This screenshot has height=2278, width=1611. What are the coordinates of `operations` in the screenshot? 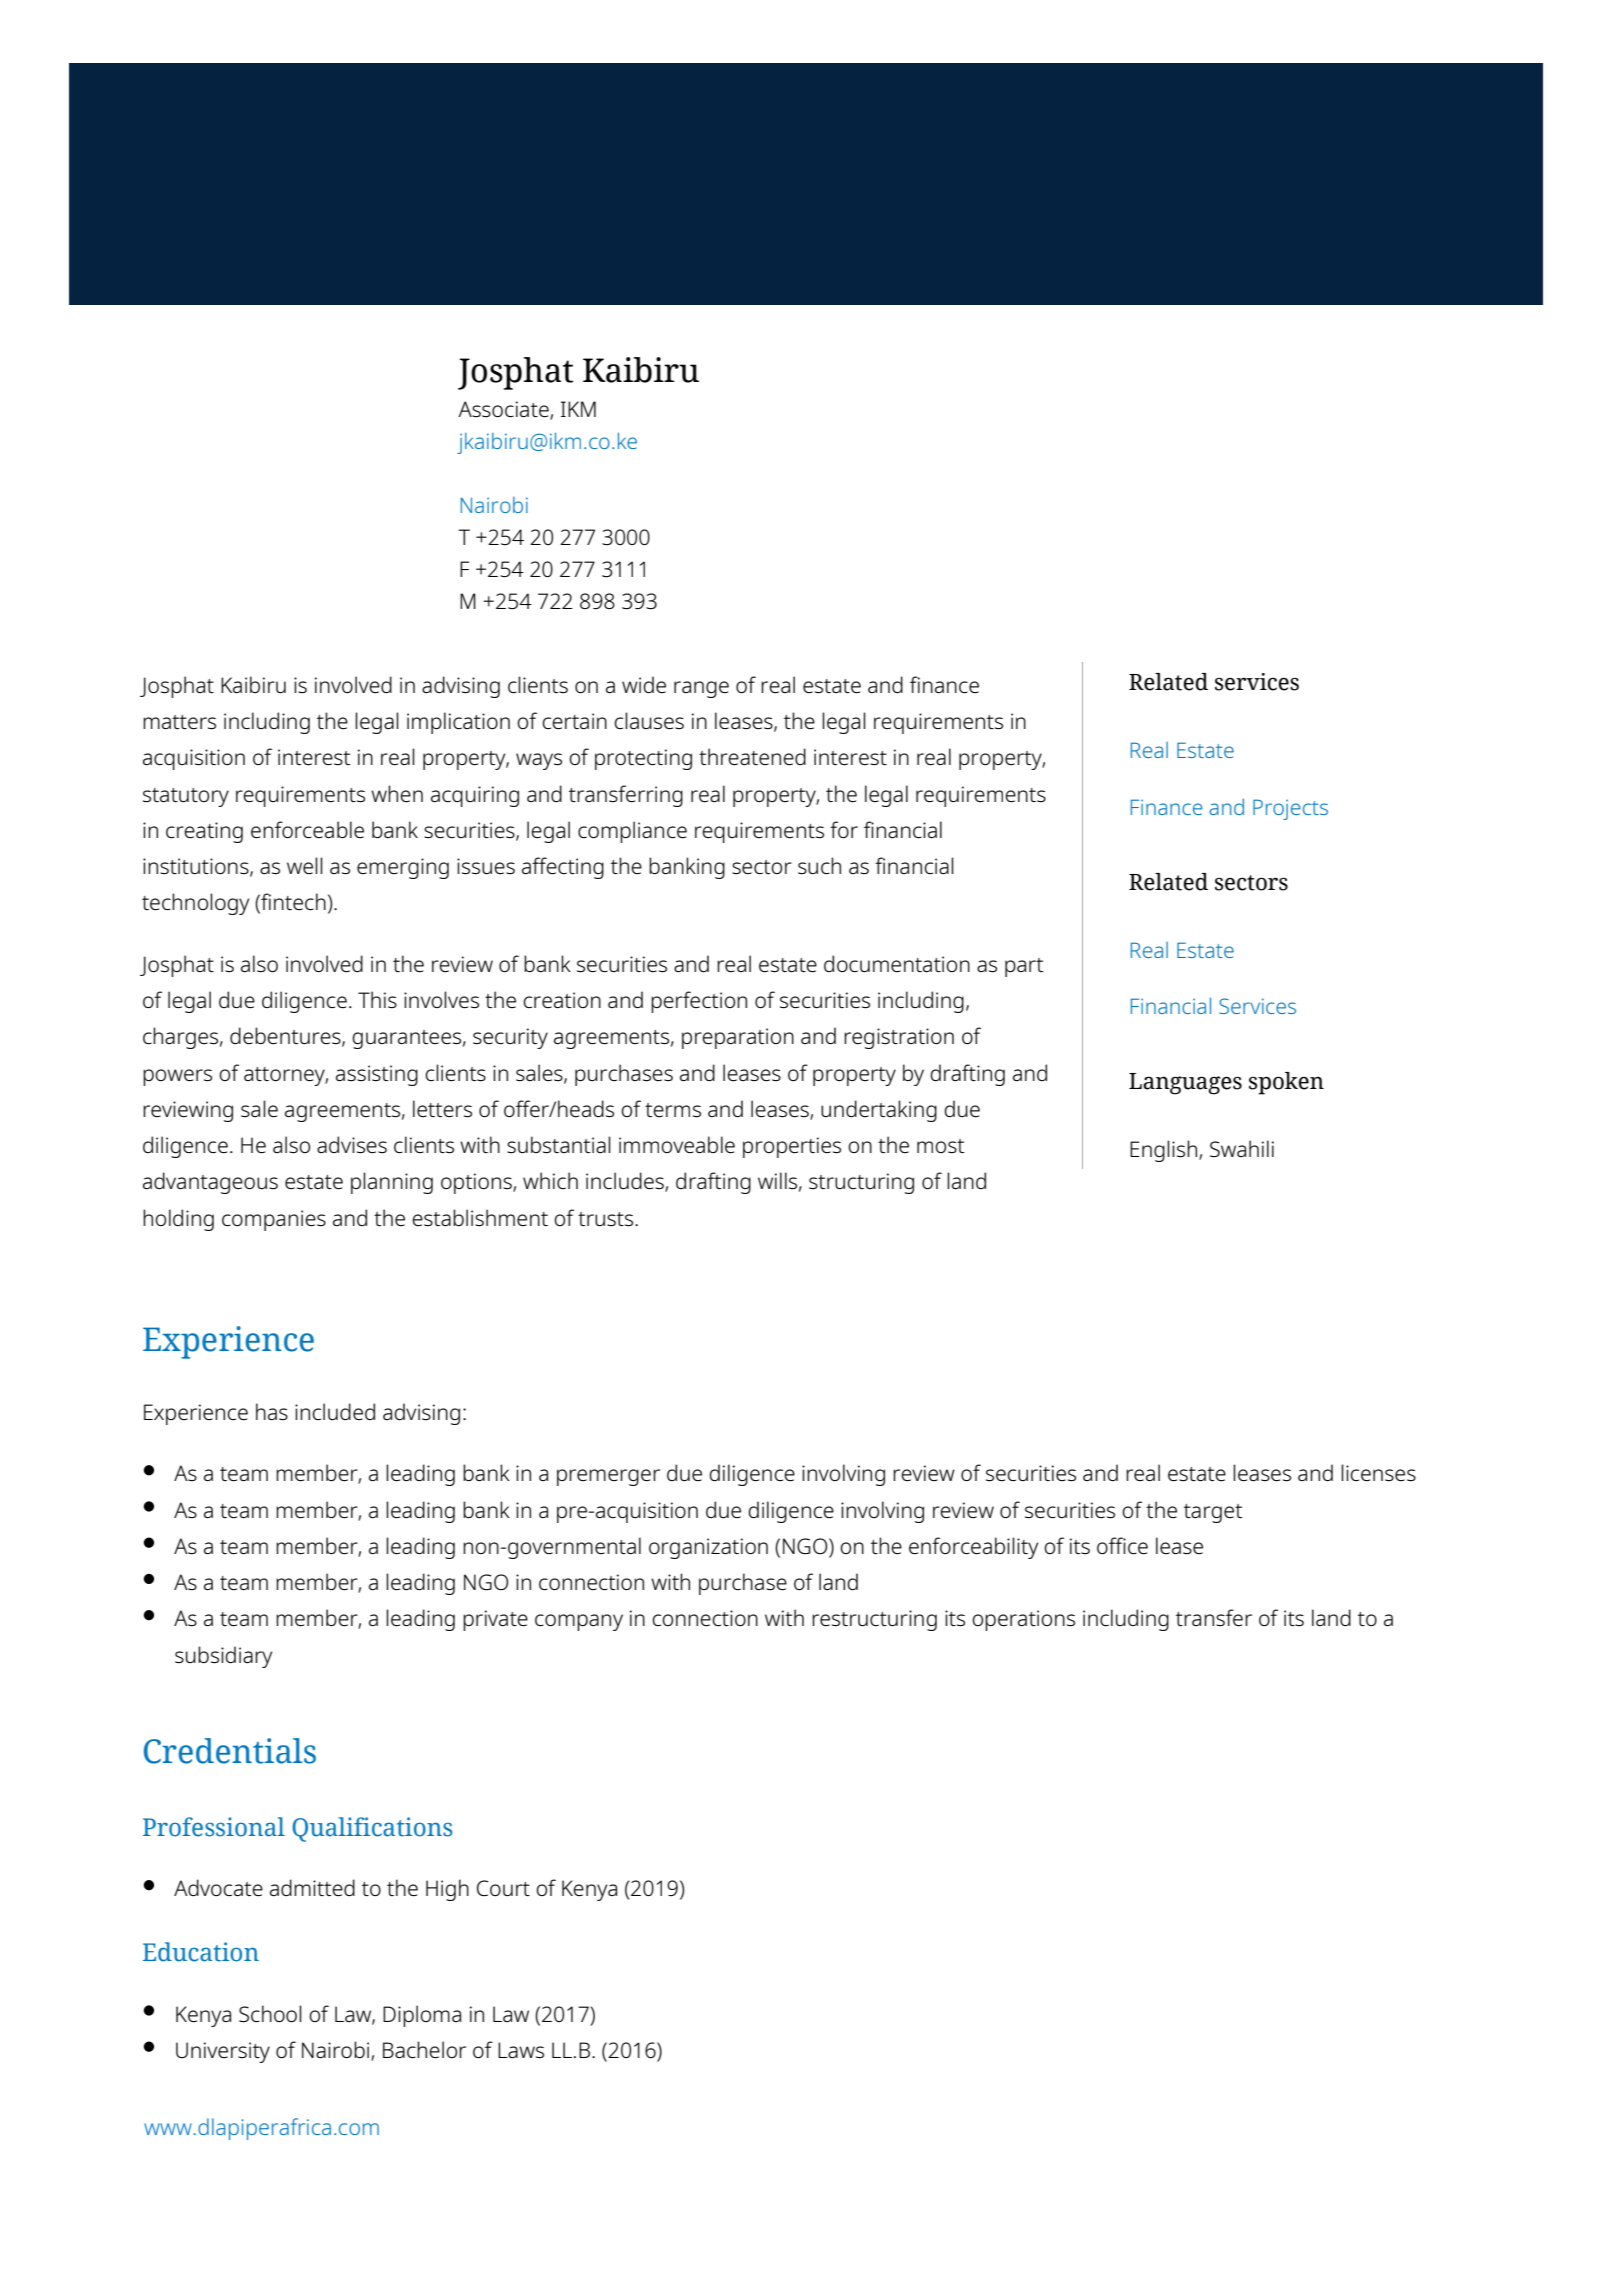 It's located at (1023, 1620).
